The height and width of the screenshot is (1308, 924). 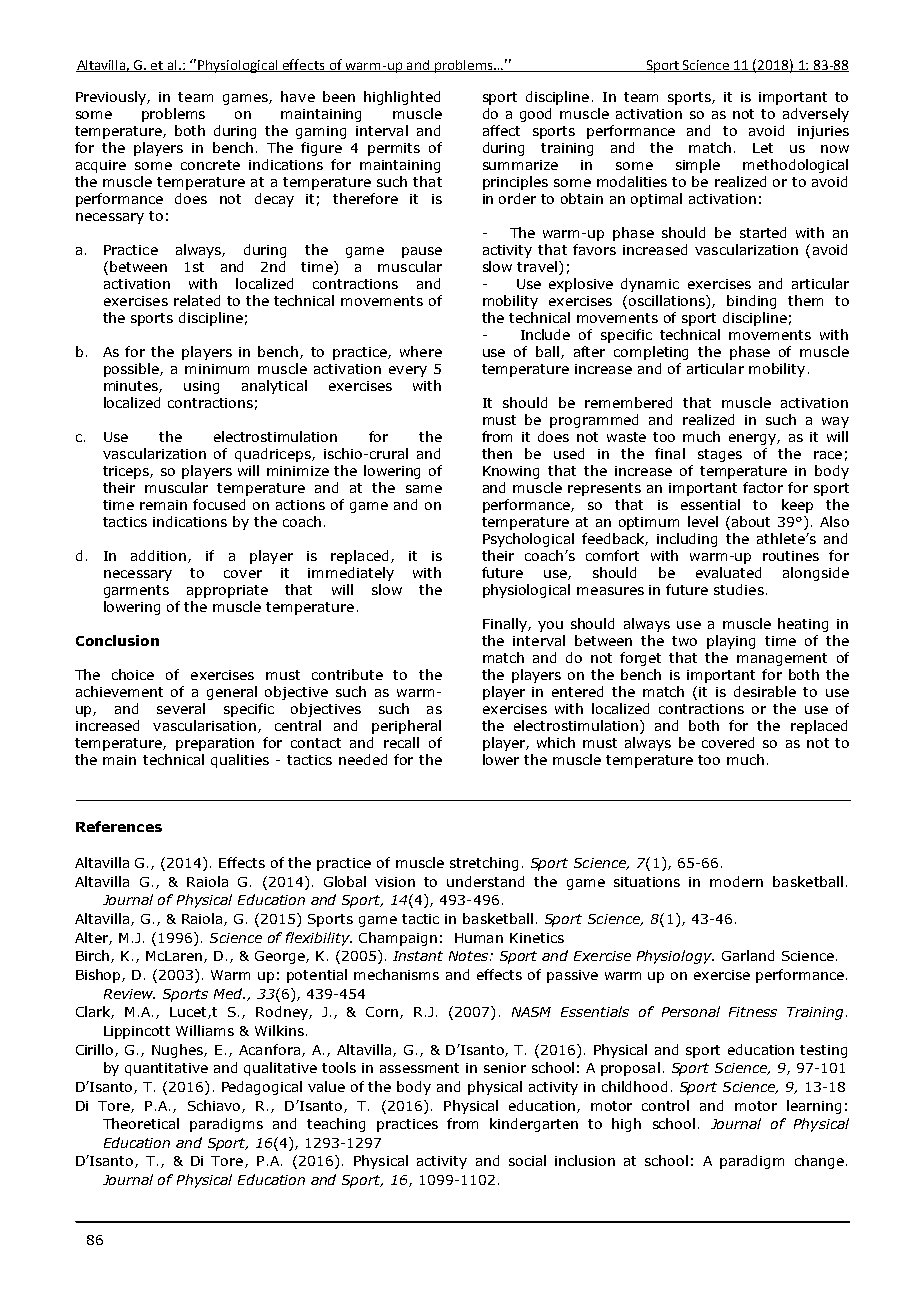 I want to click on affect, so click(x=501, y=130).
